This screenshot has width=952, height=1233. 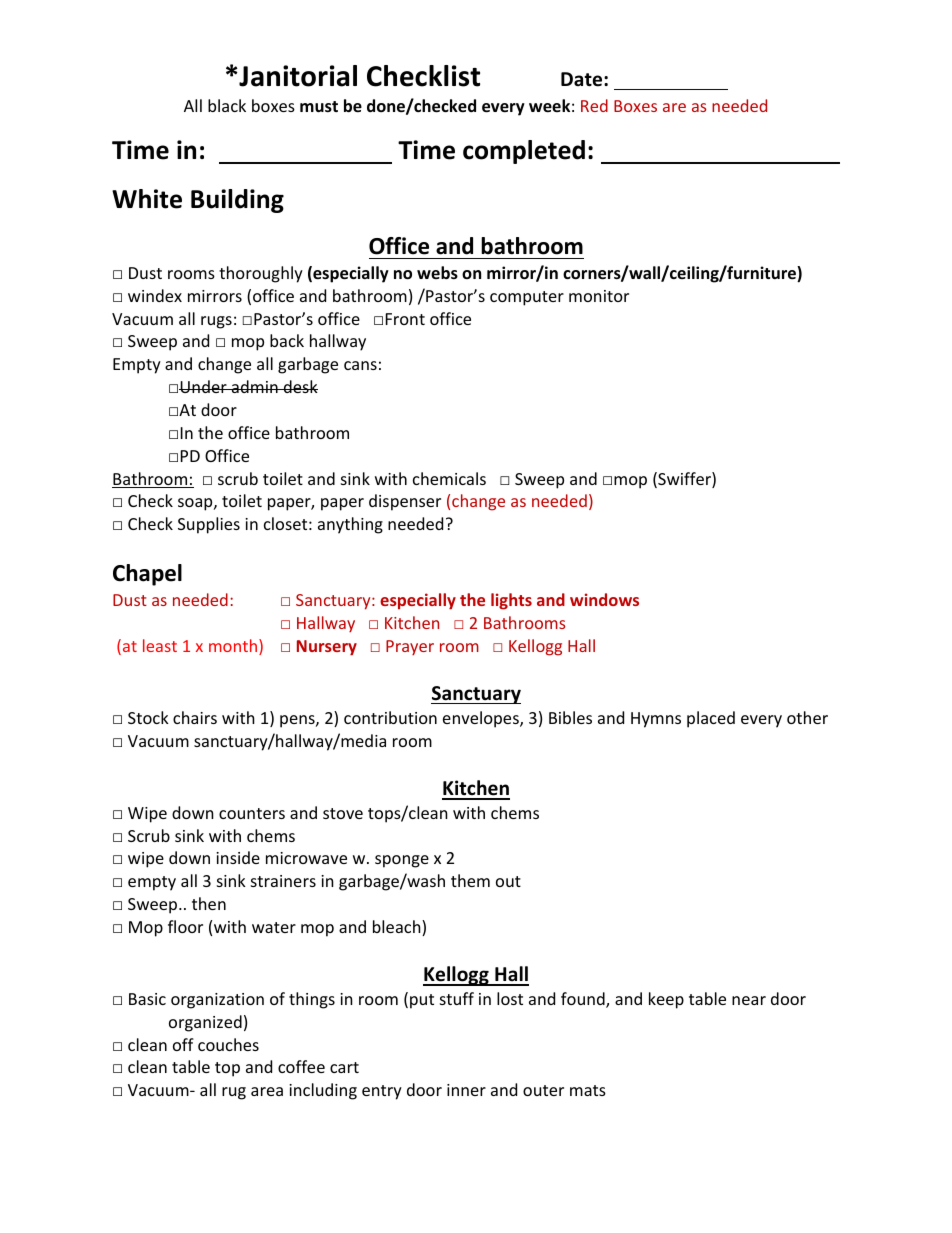 I want to click on completed, so click(x=524, y=152).
